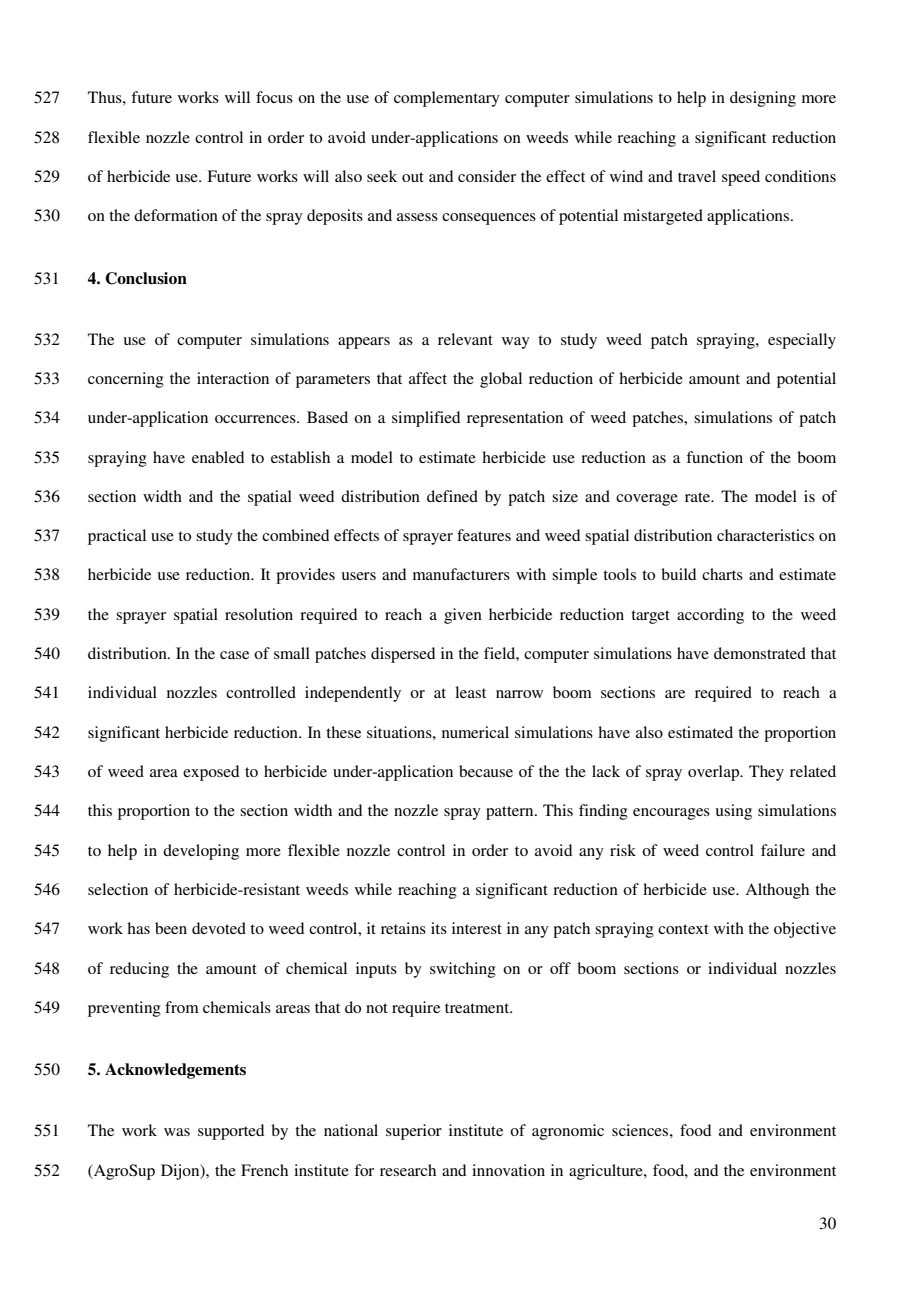 Image resolution: width=924 pixels, height=1308 pixels. Describe the element at coordinates (714, 457) in the screenshot. I see `function` at that location.
